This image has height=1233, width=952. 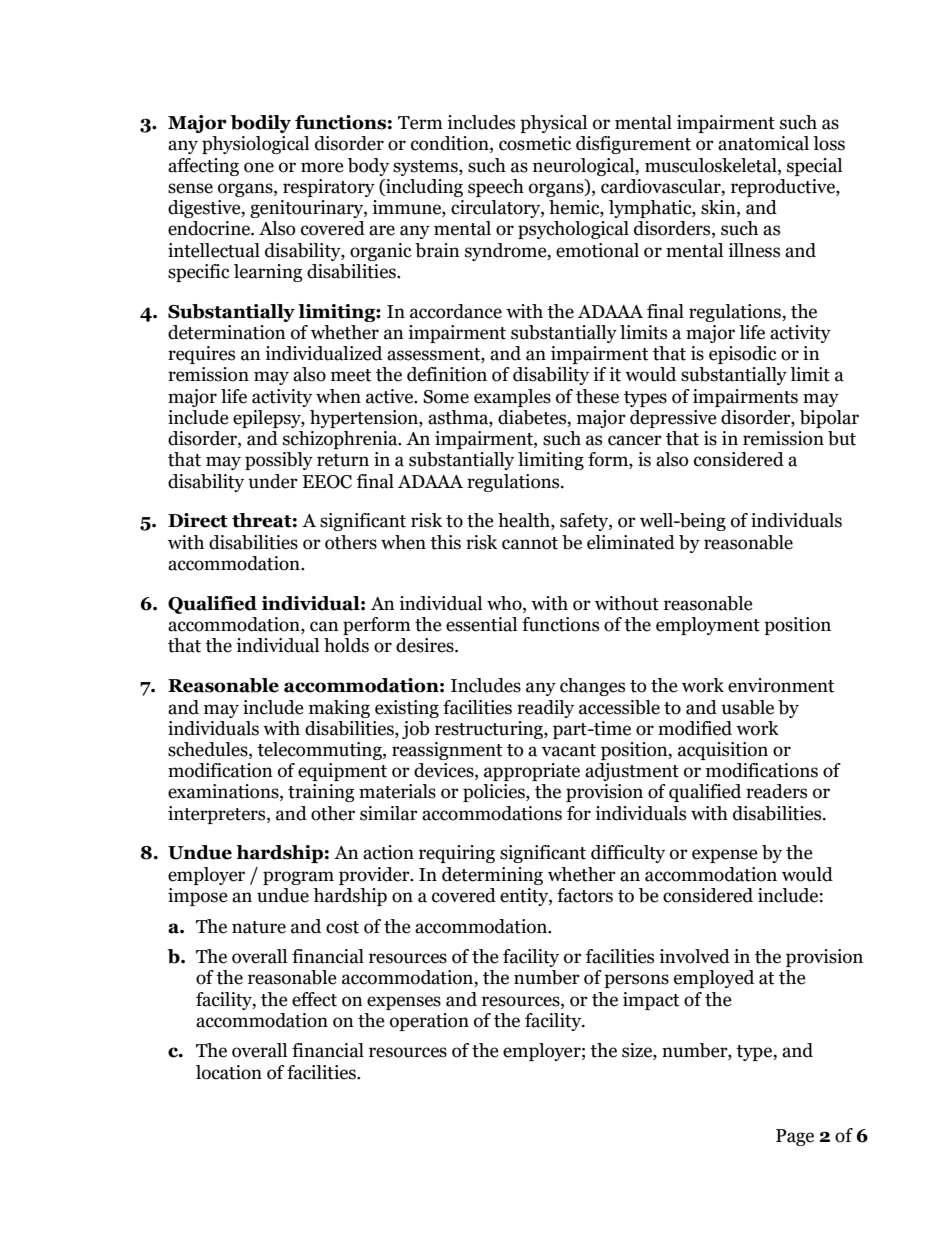 What do you see at coordinates (842, 438) in the image?
I see `but` at bounding box center [842, 438].
